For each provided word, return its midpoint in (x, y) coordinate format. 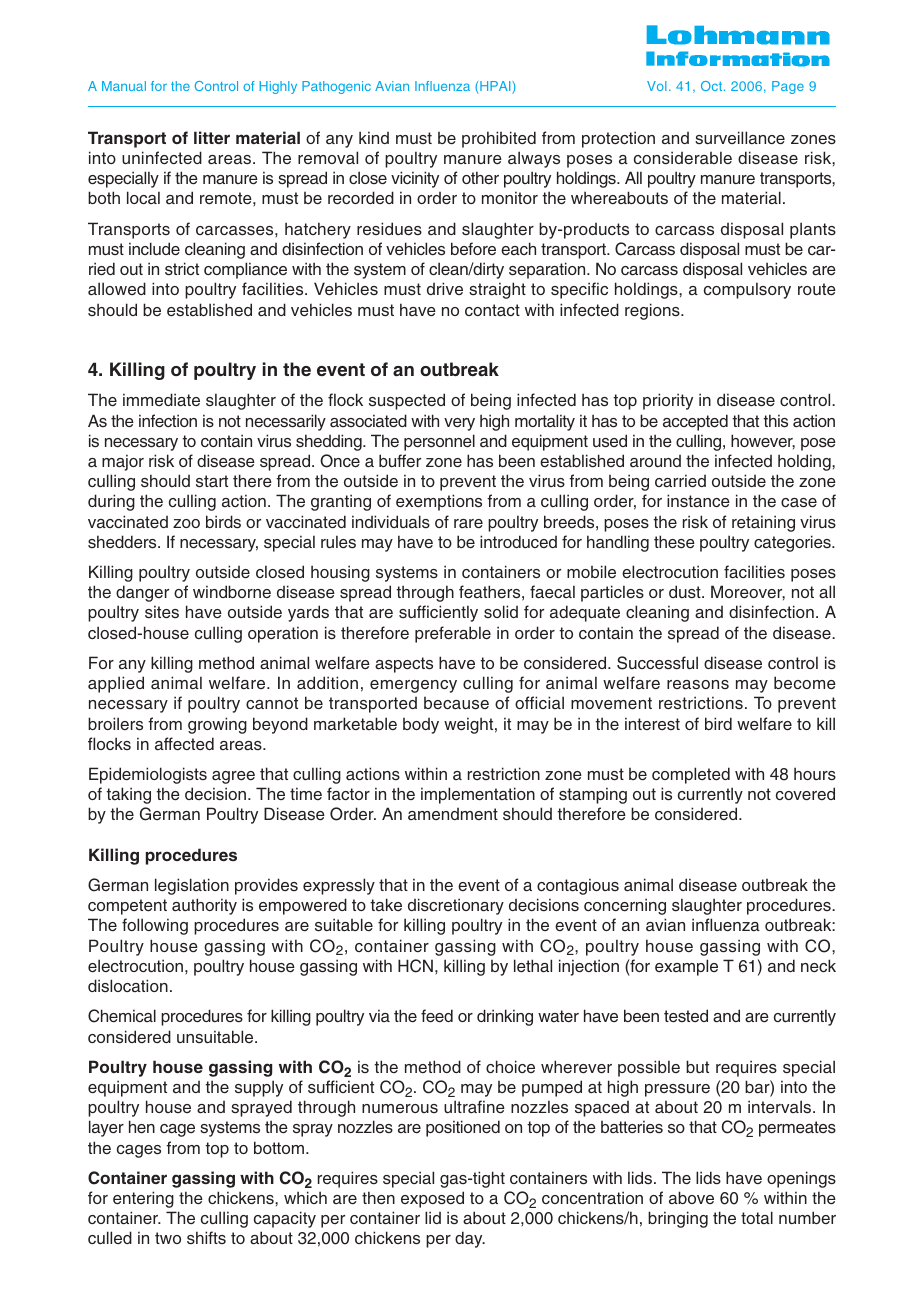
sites (162, 612)
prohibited (499, 139)
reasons (698, 685)
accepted (695, 422)
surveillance (740, 138)
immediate (161, 400)
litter (212, 137)
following (155, 926)
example (686, 967)
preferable (453, 634)
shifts (206, 1237)
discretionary (456, 906)
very (459, 424)
